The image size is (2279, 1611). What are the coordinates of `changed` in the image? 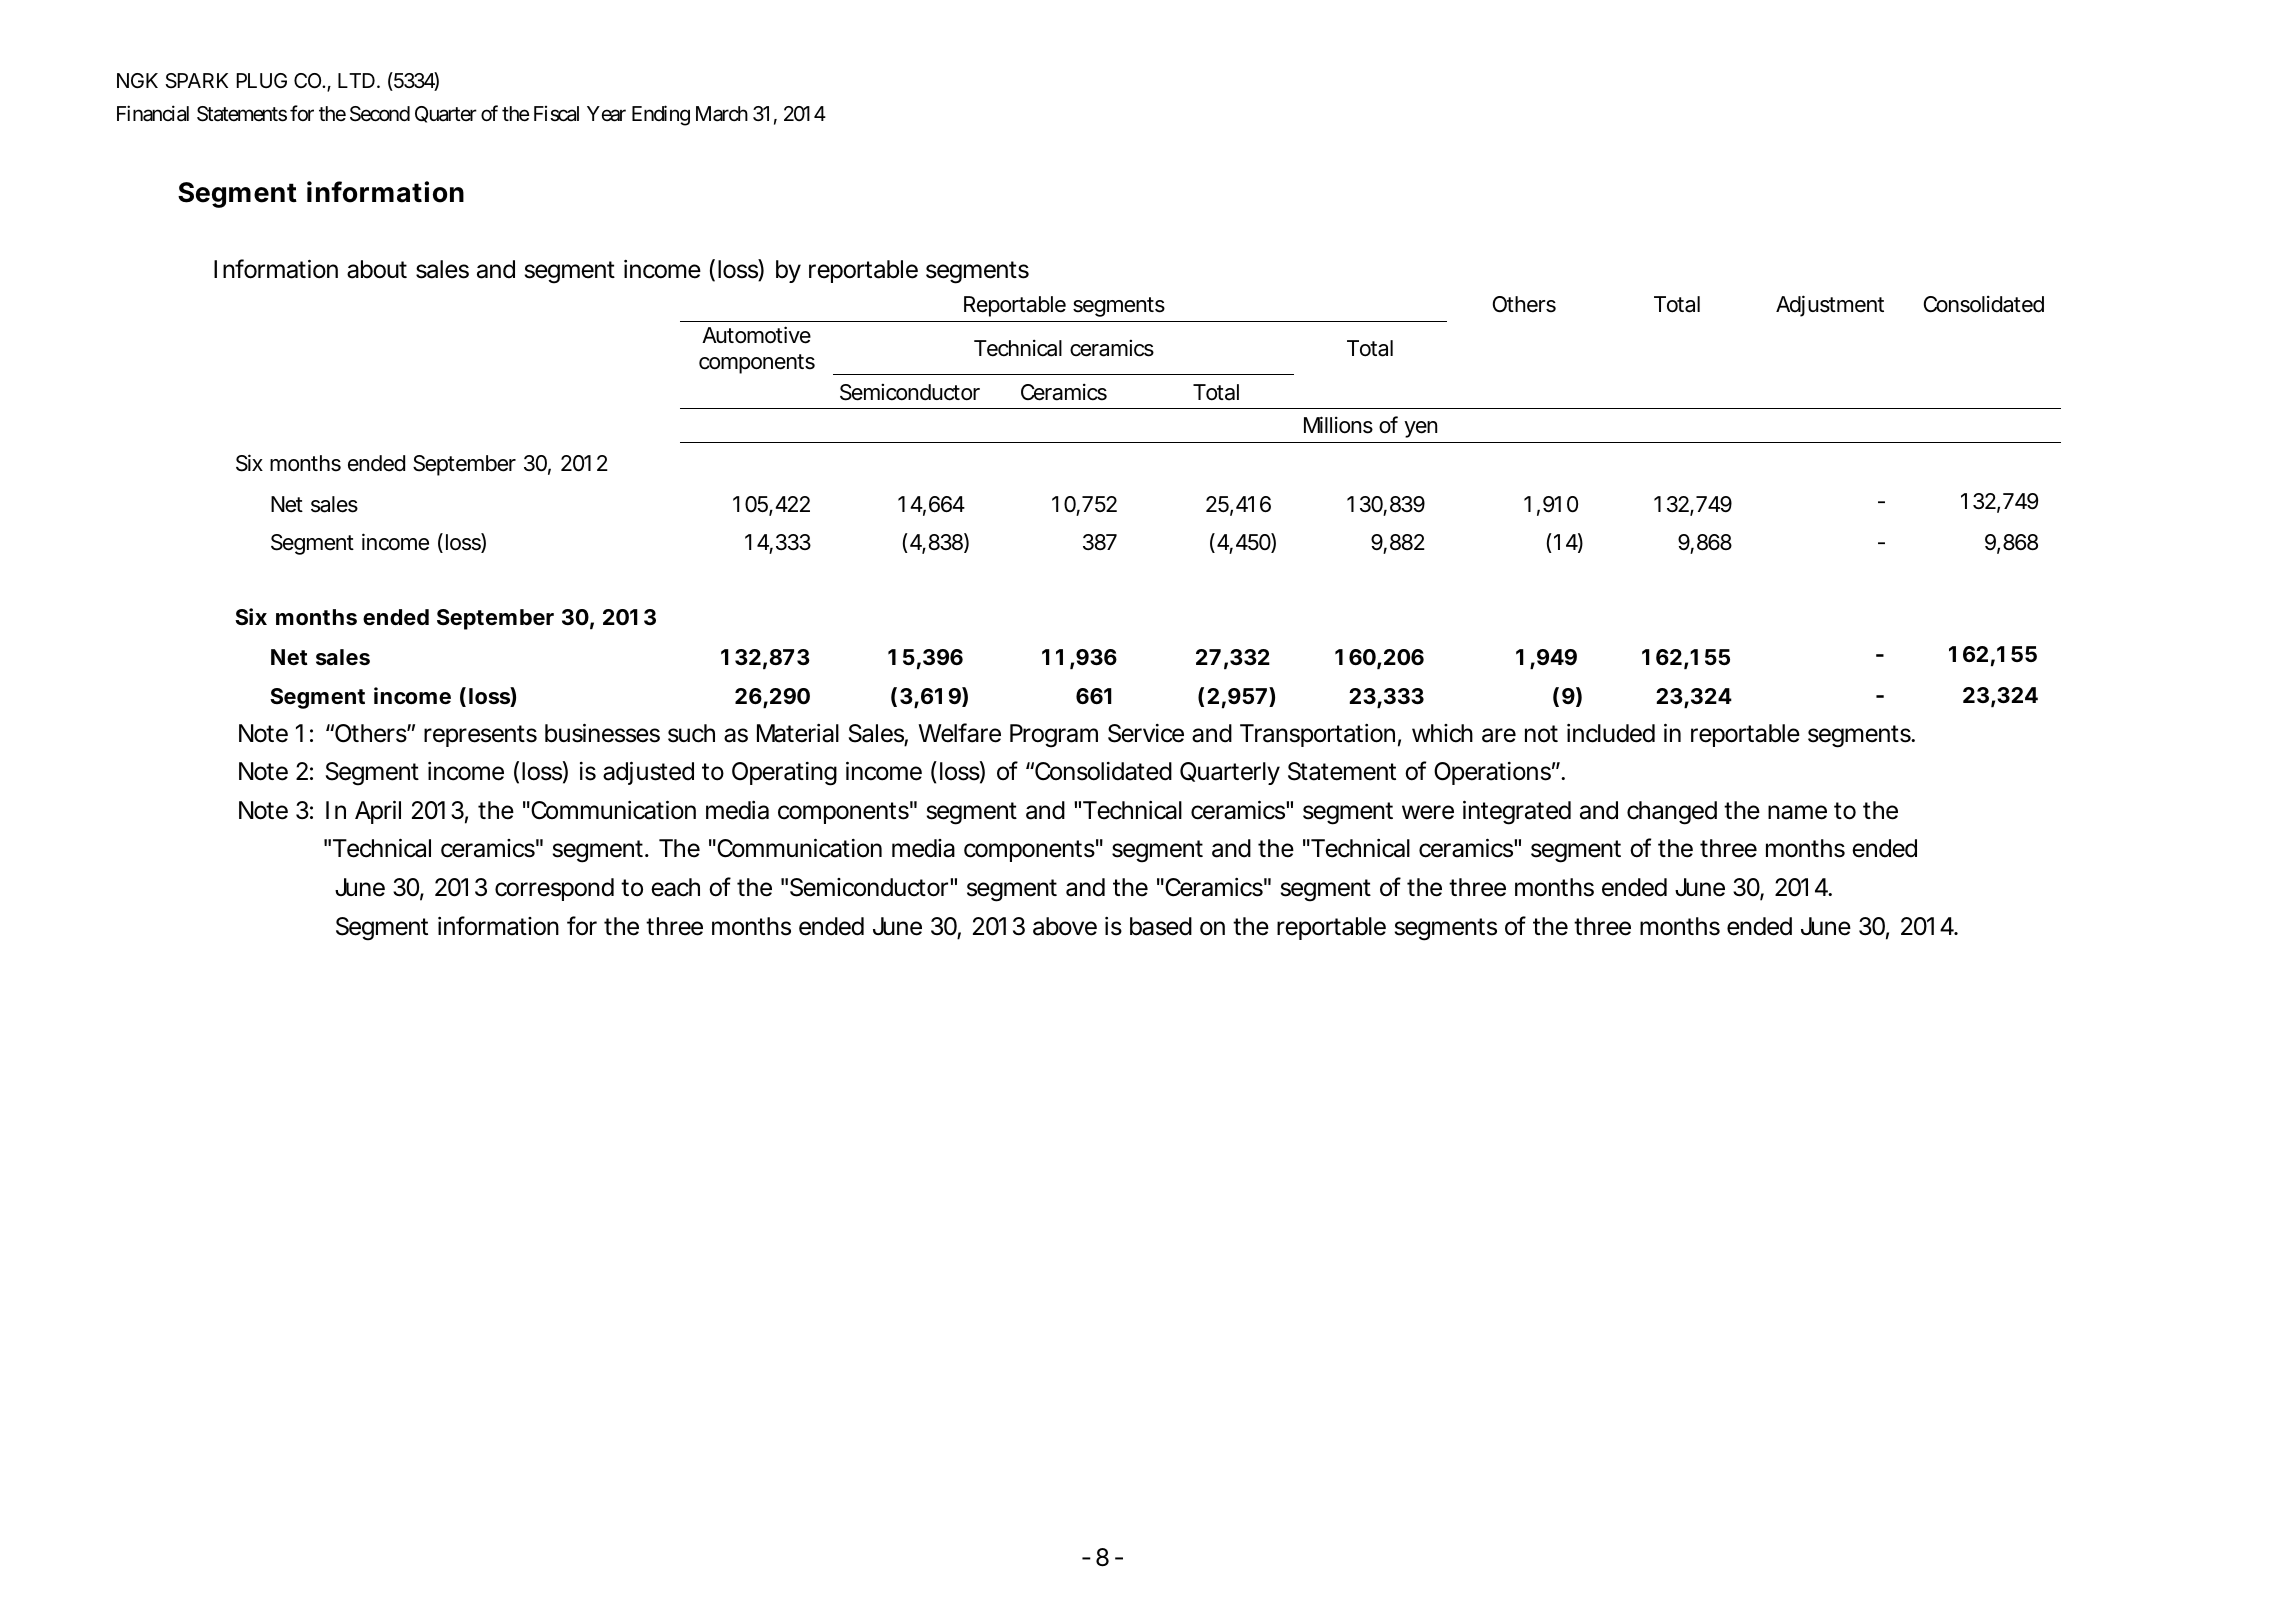 It's located at (1672, 813).
